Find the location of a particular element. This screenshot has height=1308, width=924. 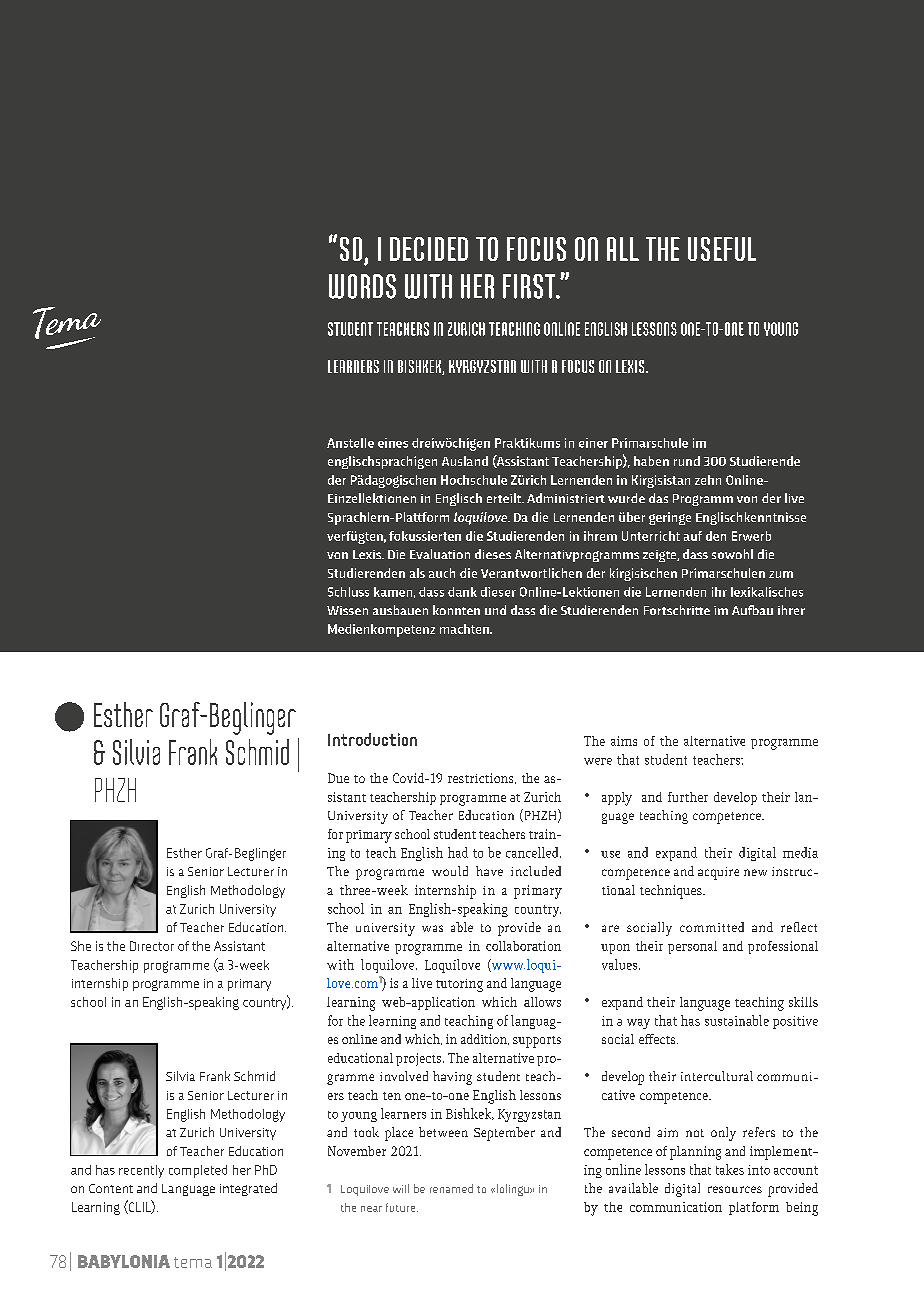

USEFUL is located at coordinates (722, 249).
